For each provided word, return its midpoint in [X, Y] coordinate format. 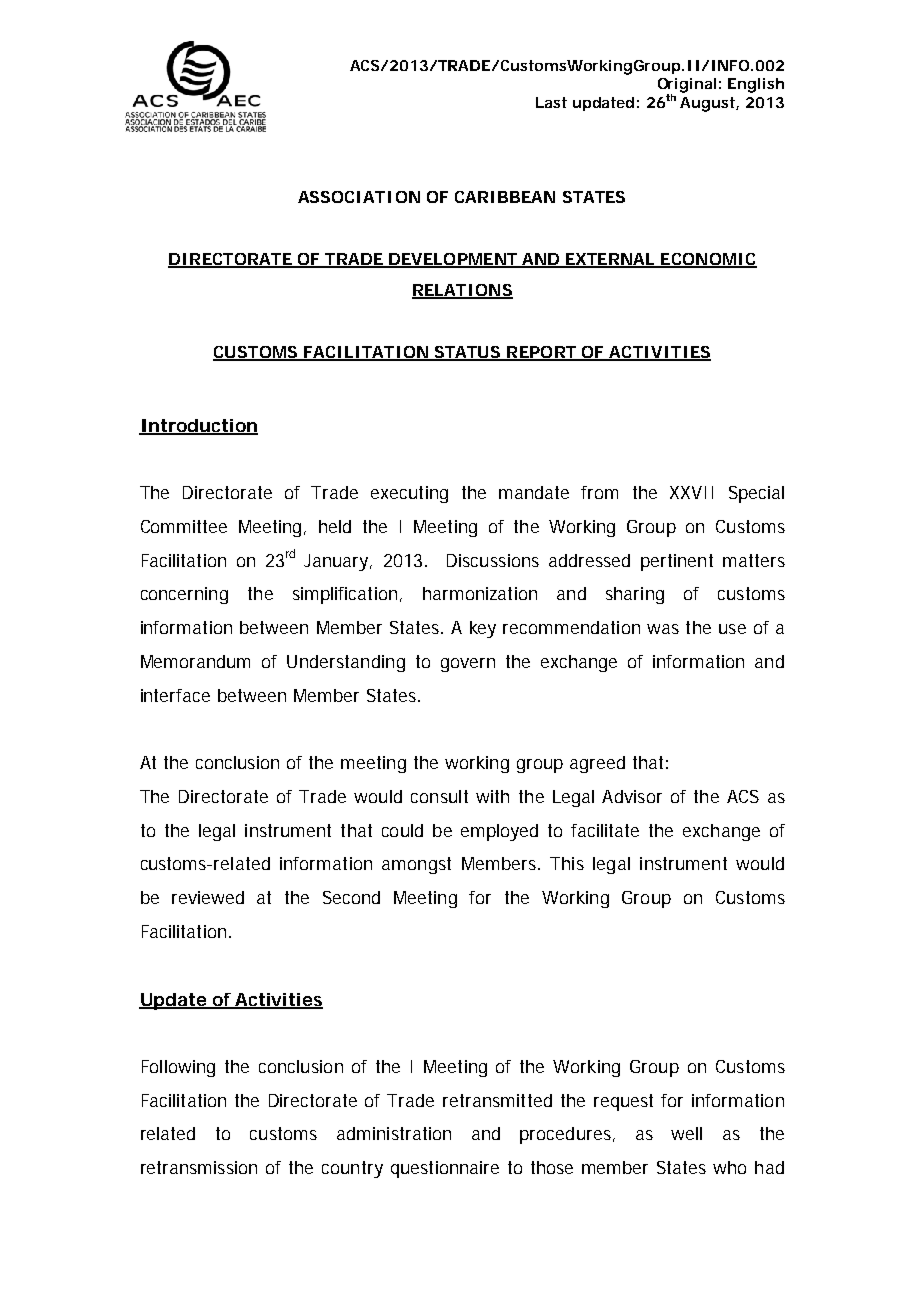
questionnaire [445, 1169]
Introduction [198, 426]
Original [687, 86]
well [686, 1133]
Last [551, 102]
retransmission [199, 1167]
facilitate [605, 830]
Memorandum [195, 661]
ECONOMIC [708, 260]
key [483, 629]
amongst [416, 865]
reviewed [208, 897]
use [732, 629]
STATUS [467, 353]
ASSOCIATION [359, 197]
